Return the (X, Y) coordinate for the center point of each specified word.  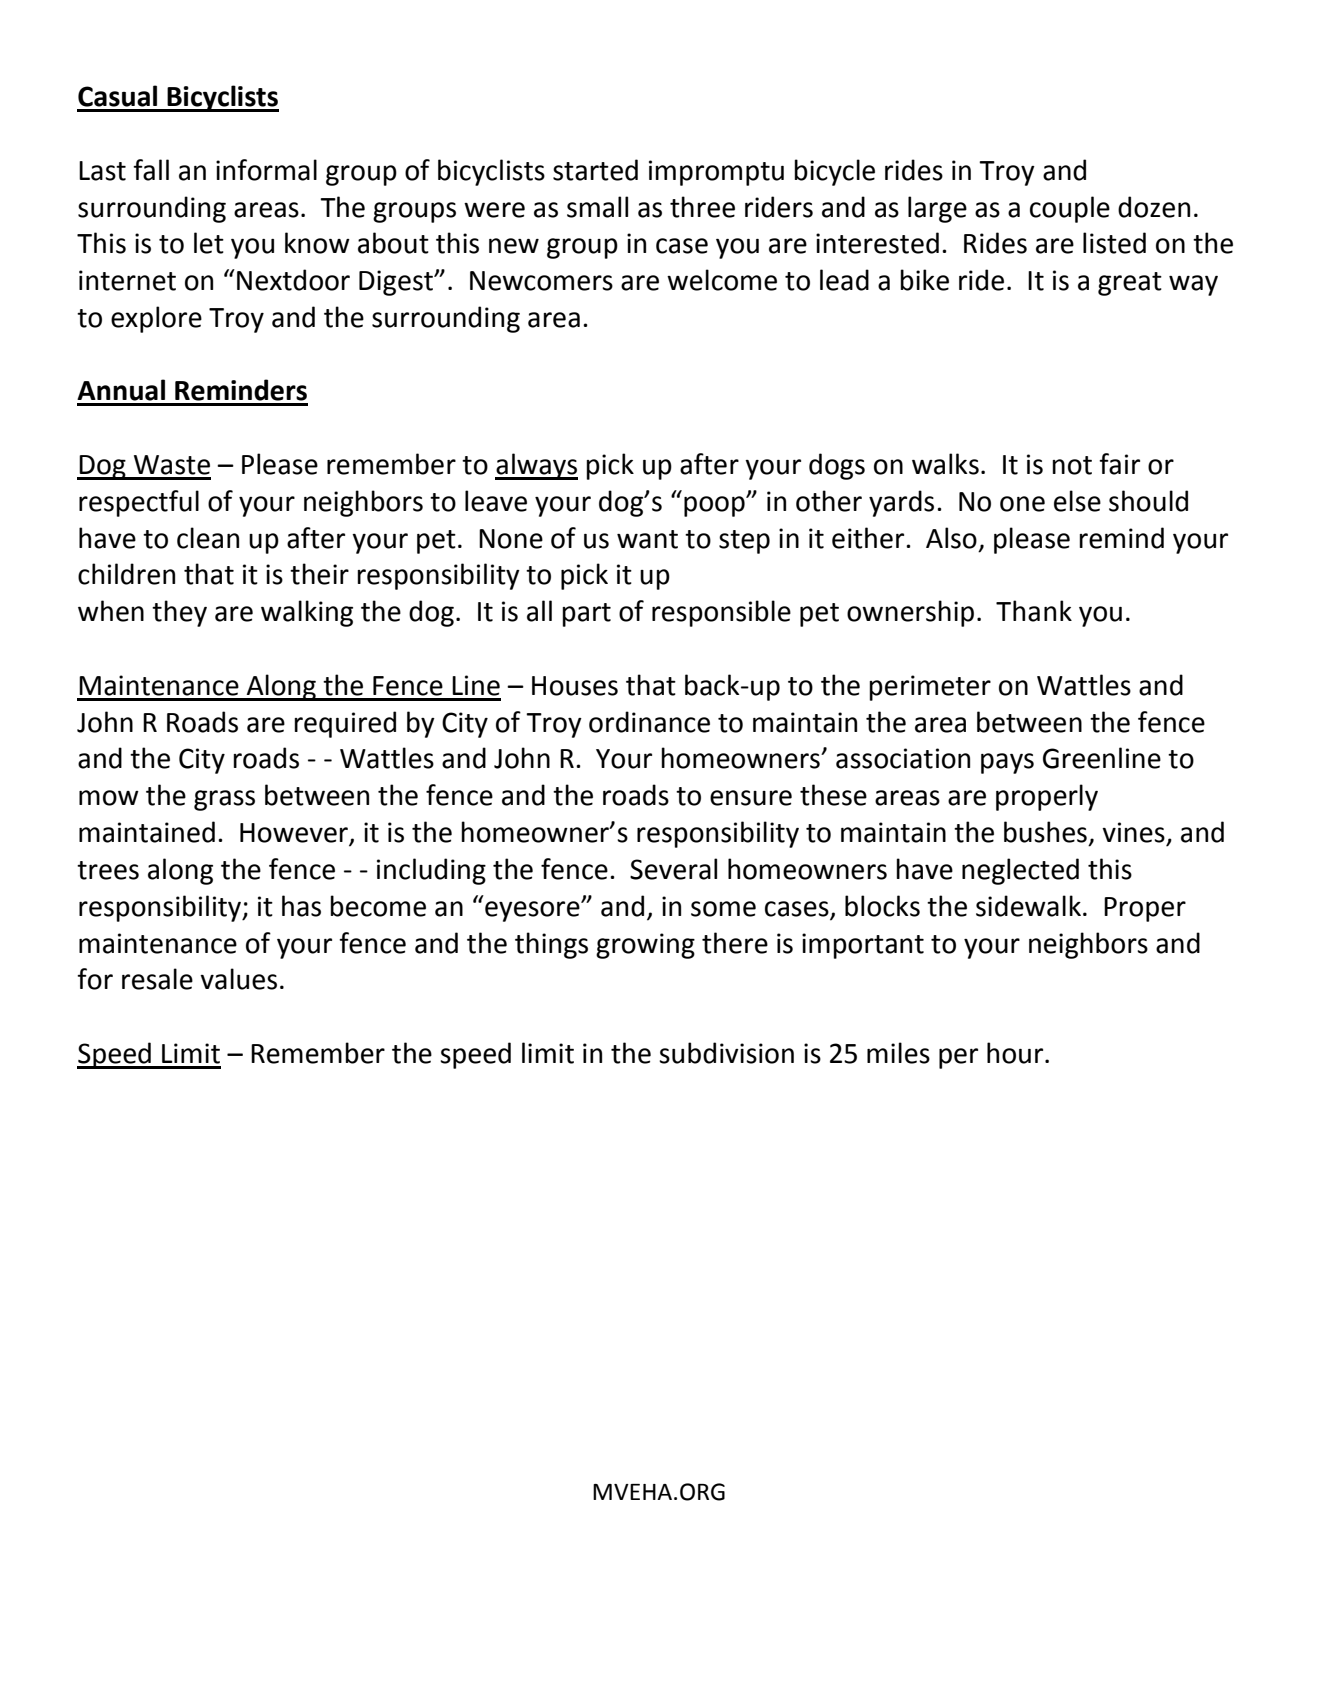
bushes (1045, 832)
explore (156, 319)
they (179, 613)
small (597, 207)
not (1072, 465)
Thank (1034, 611)
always (536, 466)
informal (266, 170)
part (586, 615)
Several (673, 869)
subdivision (726, 1053)
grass (224, 800)
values (238, 979)
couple (1070, 209)
